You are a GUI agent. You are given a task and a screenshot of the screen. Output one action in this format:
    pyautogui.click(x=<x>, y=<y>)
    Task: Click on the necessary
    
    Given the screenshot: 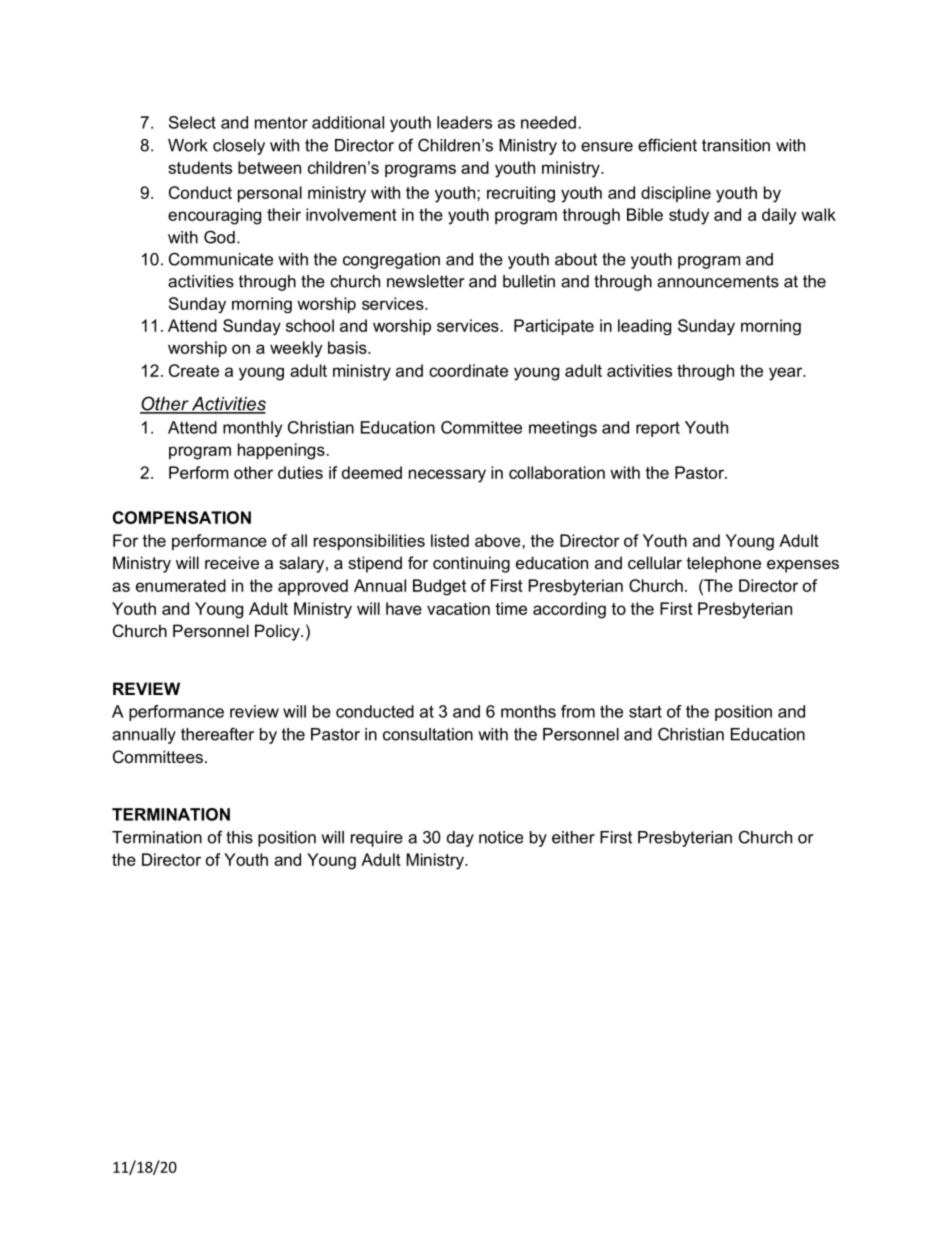 What is the action you would take?
    pyautogui.click(x=447, y=476)
